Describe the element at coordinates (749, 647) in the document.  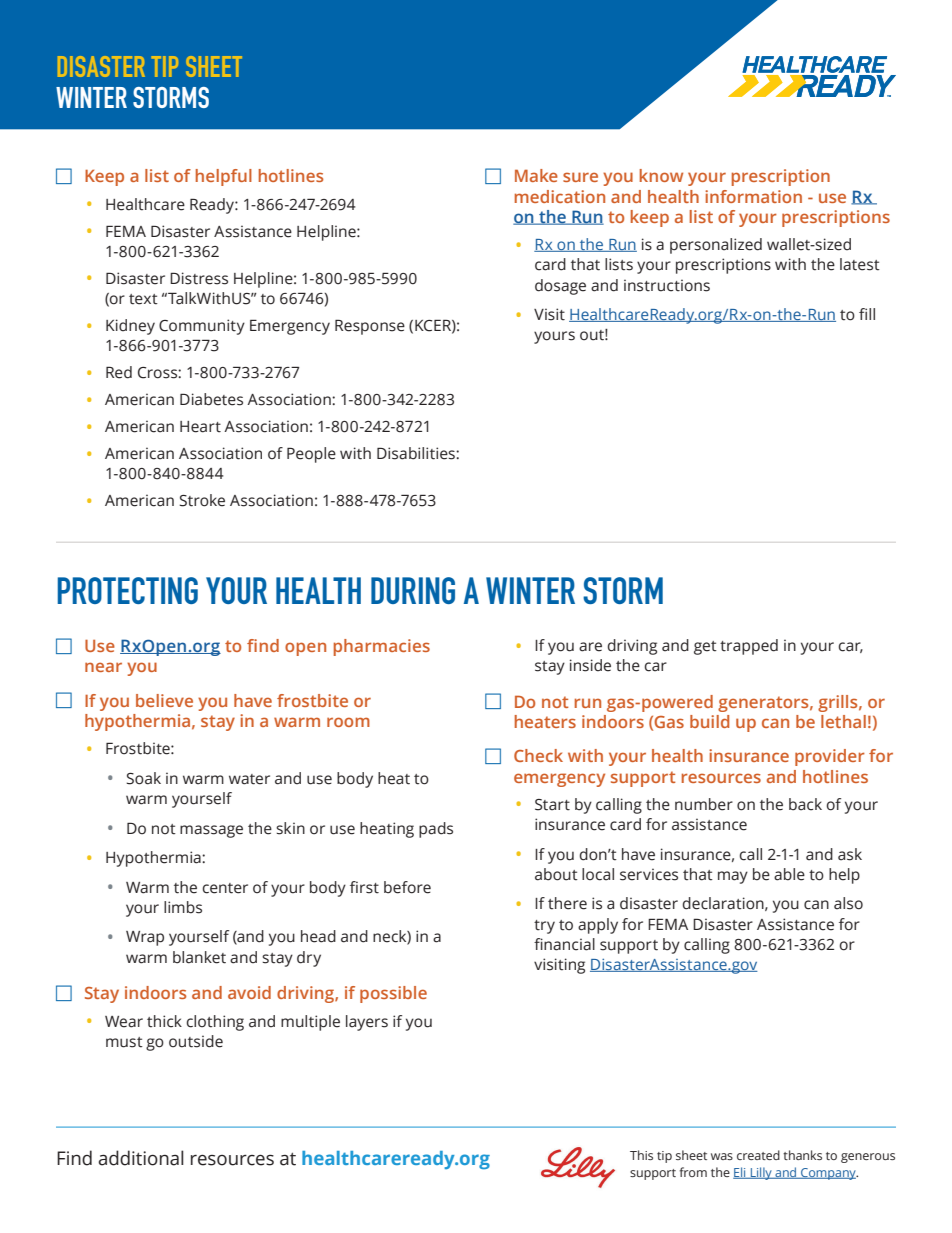
I see `trapped` at that location.
